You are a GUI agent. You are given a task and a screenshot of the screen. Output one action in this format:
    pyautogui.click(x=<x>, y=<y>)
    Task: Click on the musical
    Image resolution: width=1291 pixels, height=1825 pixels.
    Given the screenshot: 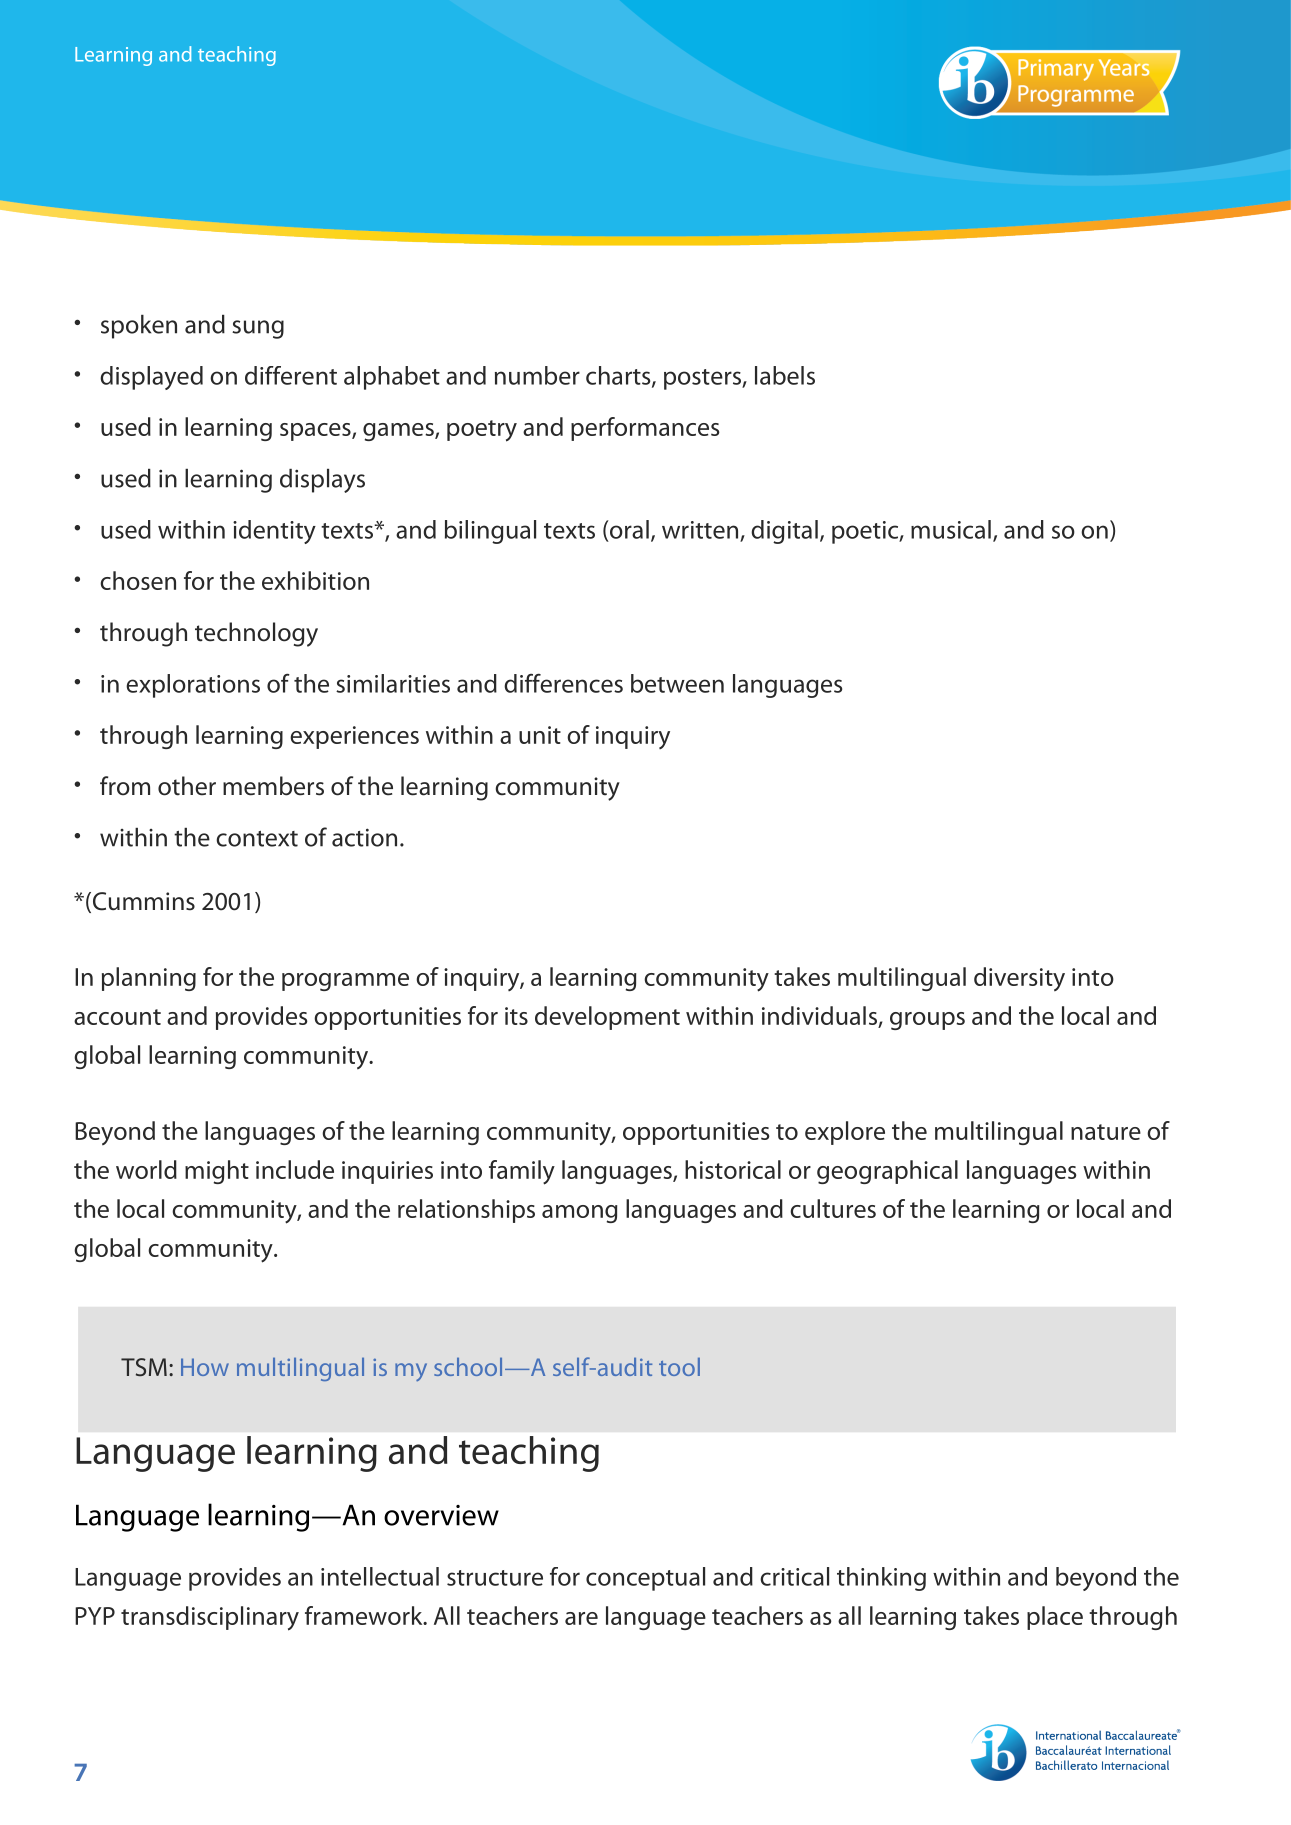 What is the action you would take?
    pyautogui.click(x=951, y=529)
